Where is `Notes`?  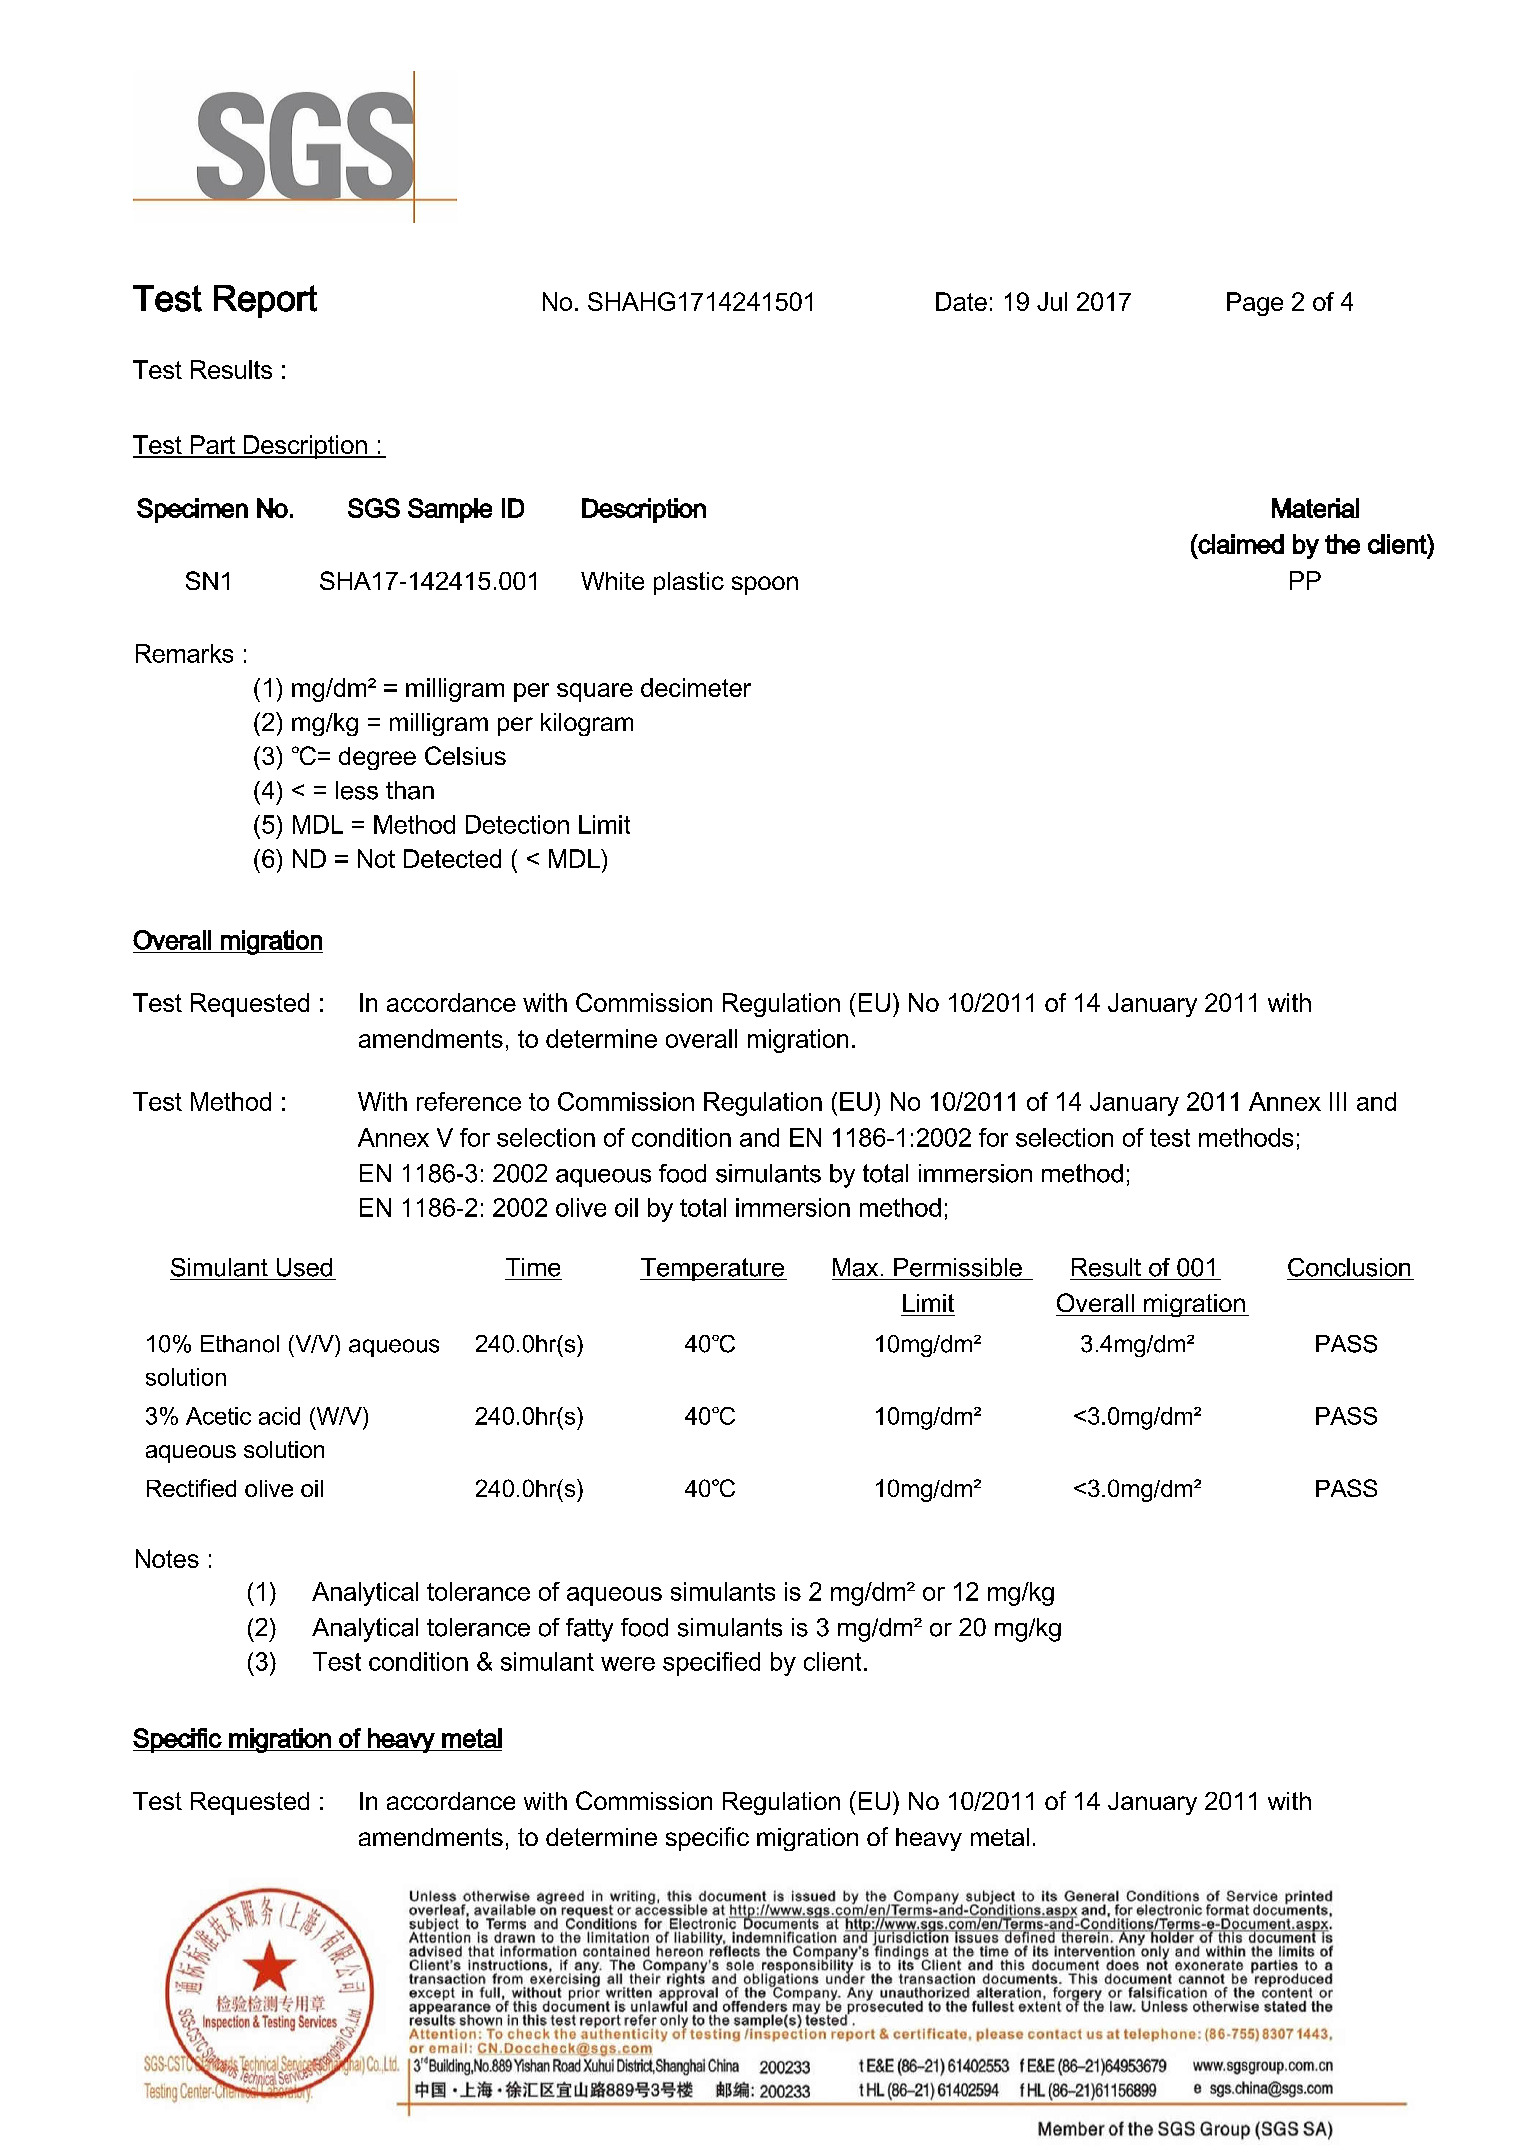 Notes is located at coordinates (167, 1558).
